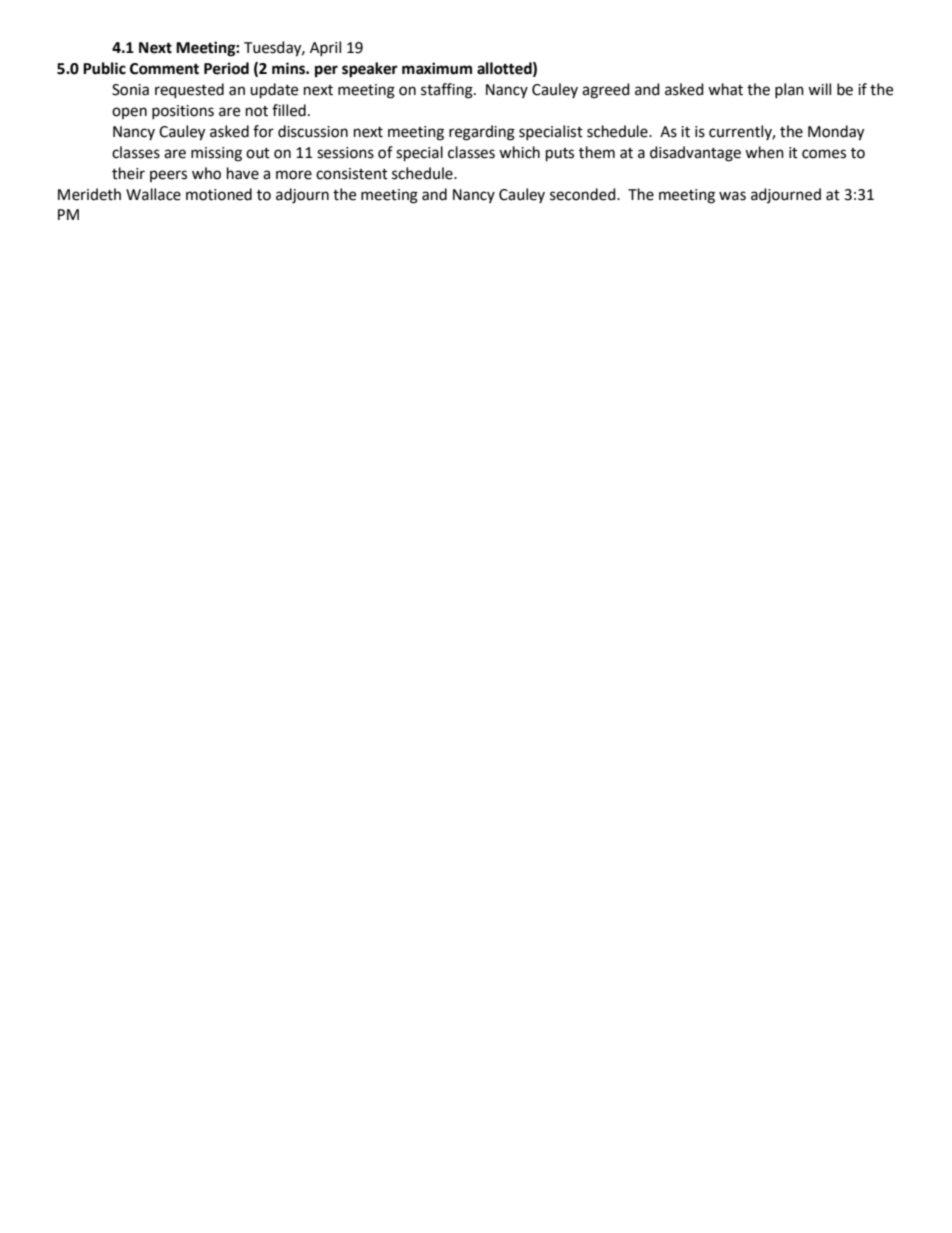 The width and height of the page is (952, 1233). Describe the element at coordinates (836, 133) in the page. I see `Monday` at that location.
